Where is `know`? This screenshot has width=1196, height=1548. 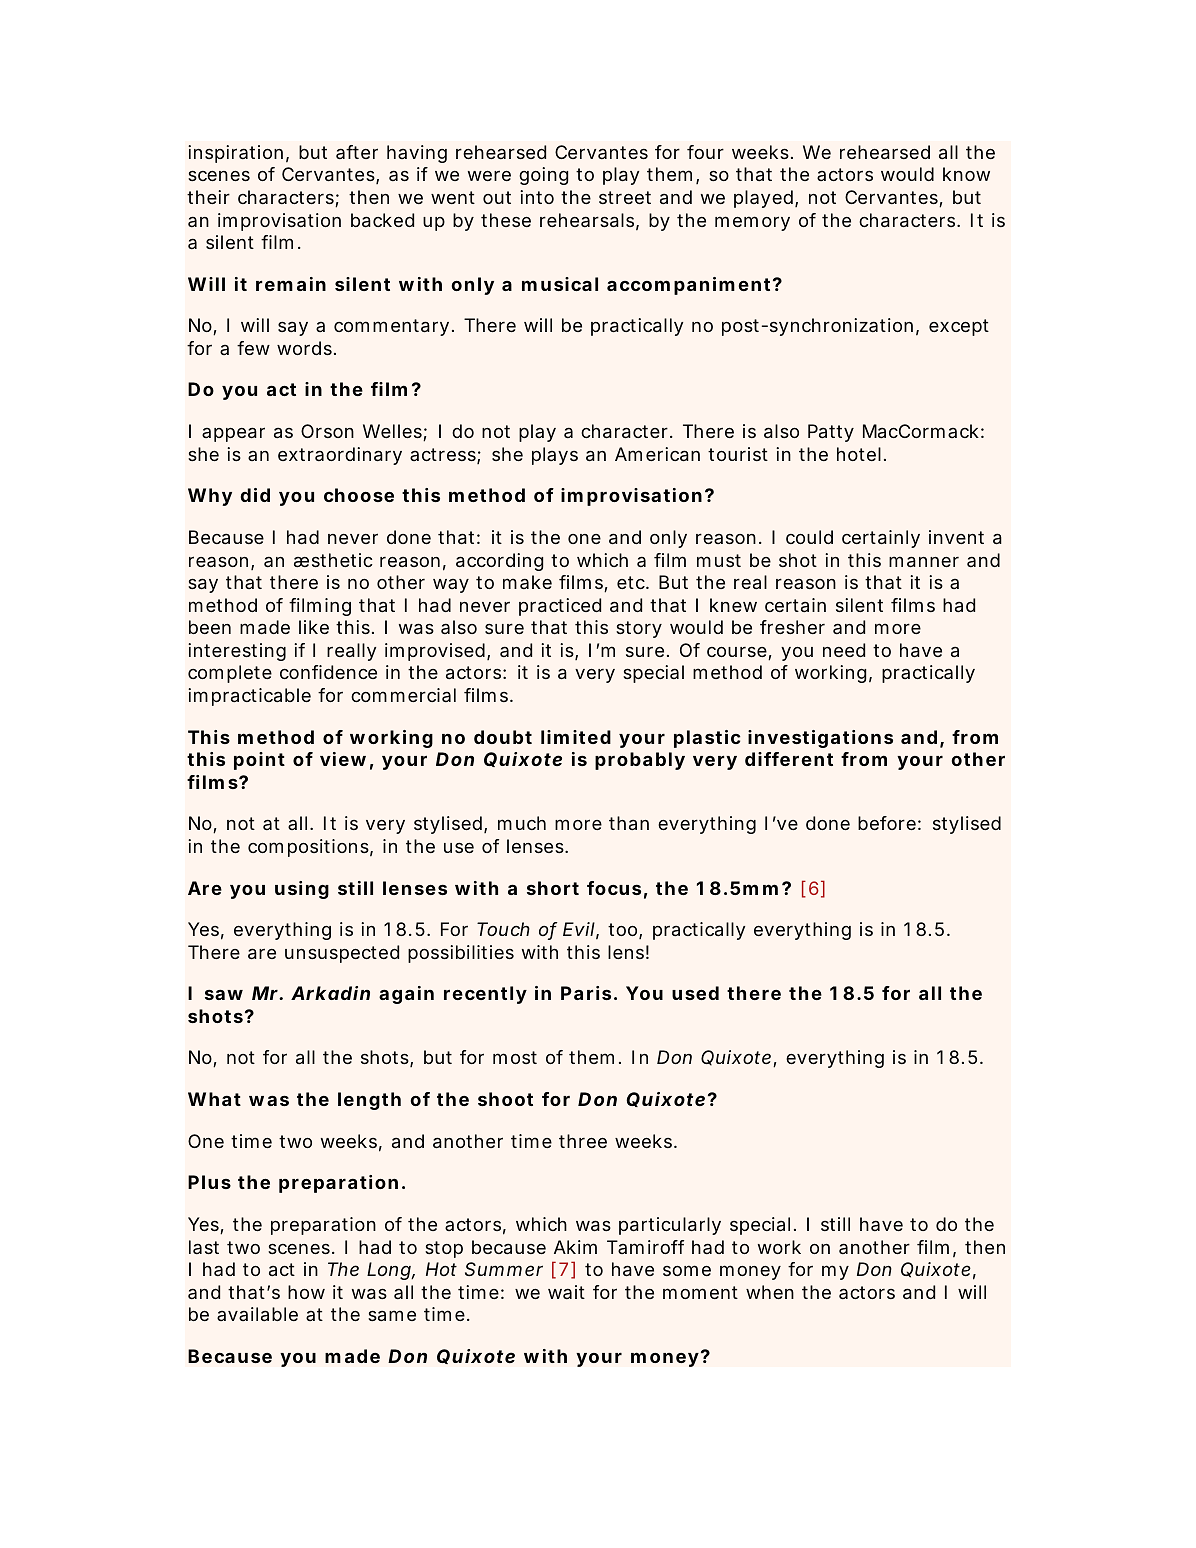
know is located at coordinates (966, 174).
